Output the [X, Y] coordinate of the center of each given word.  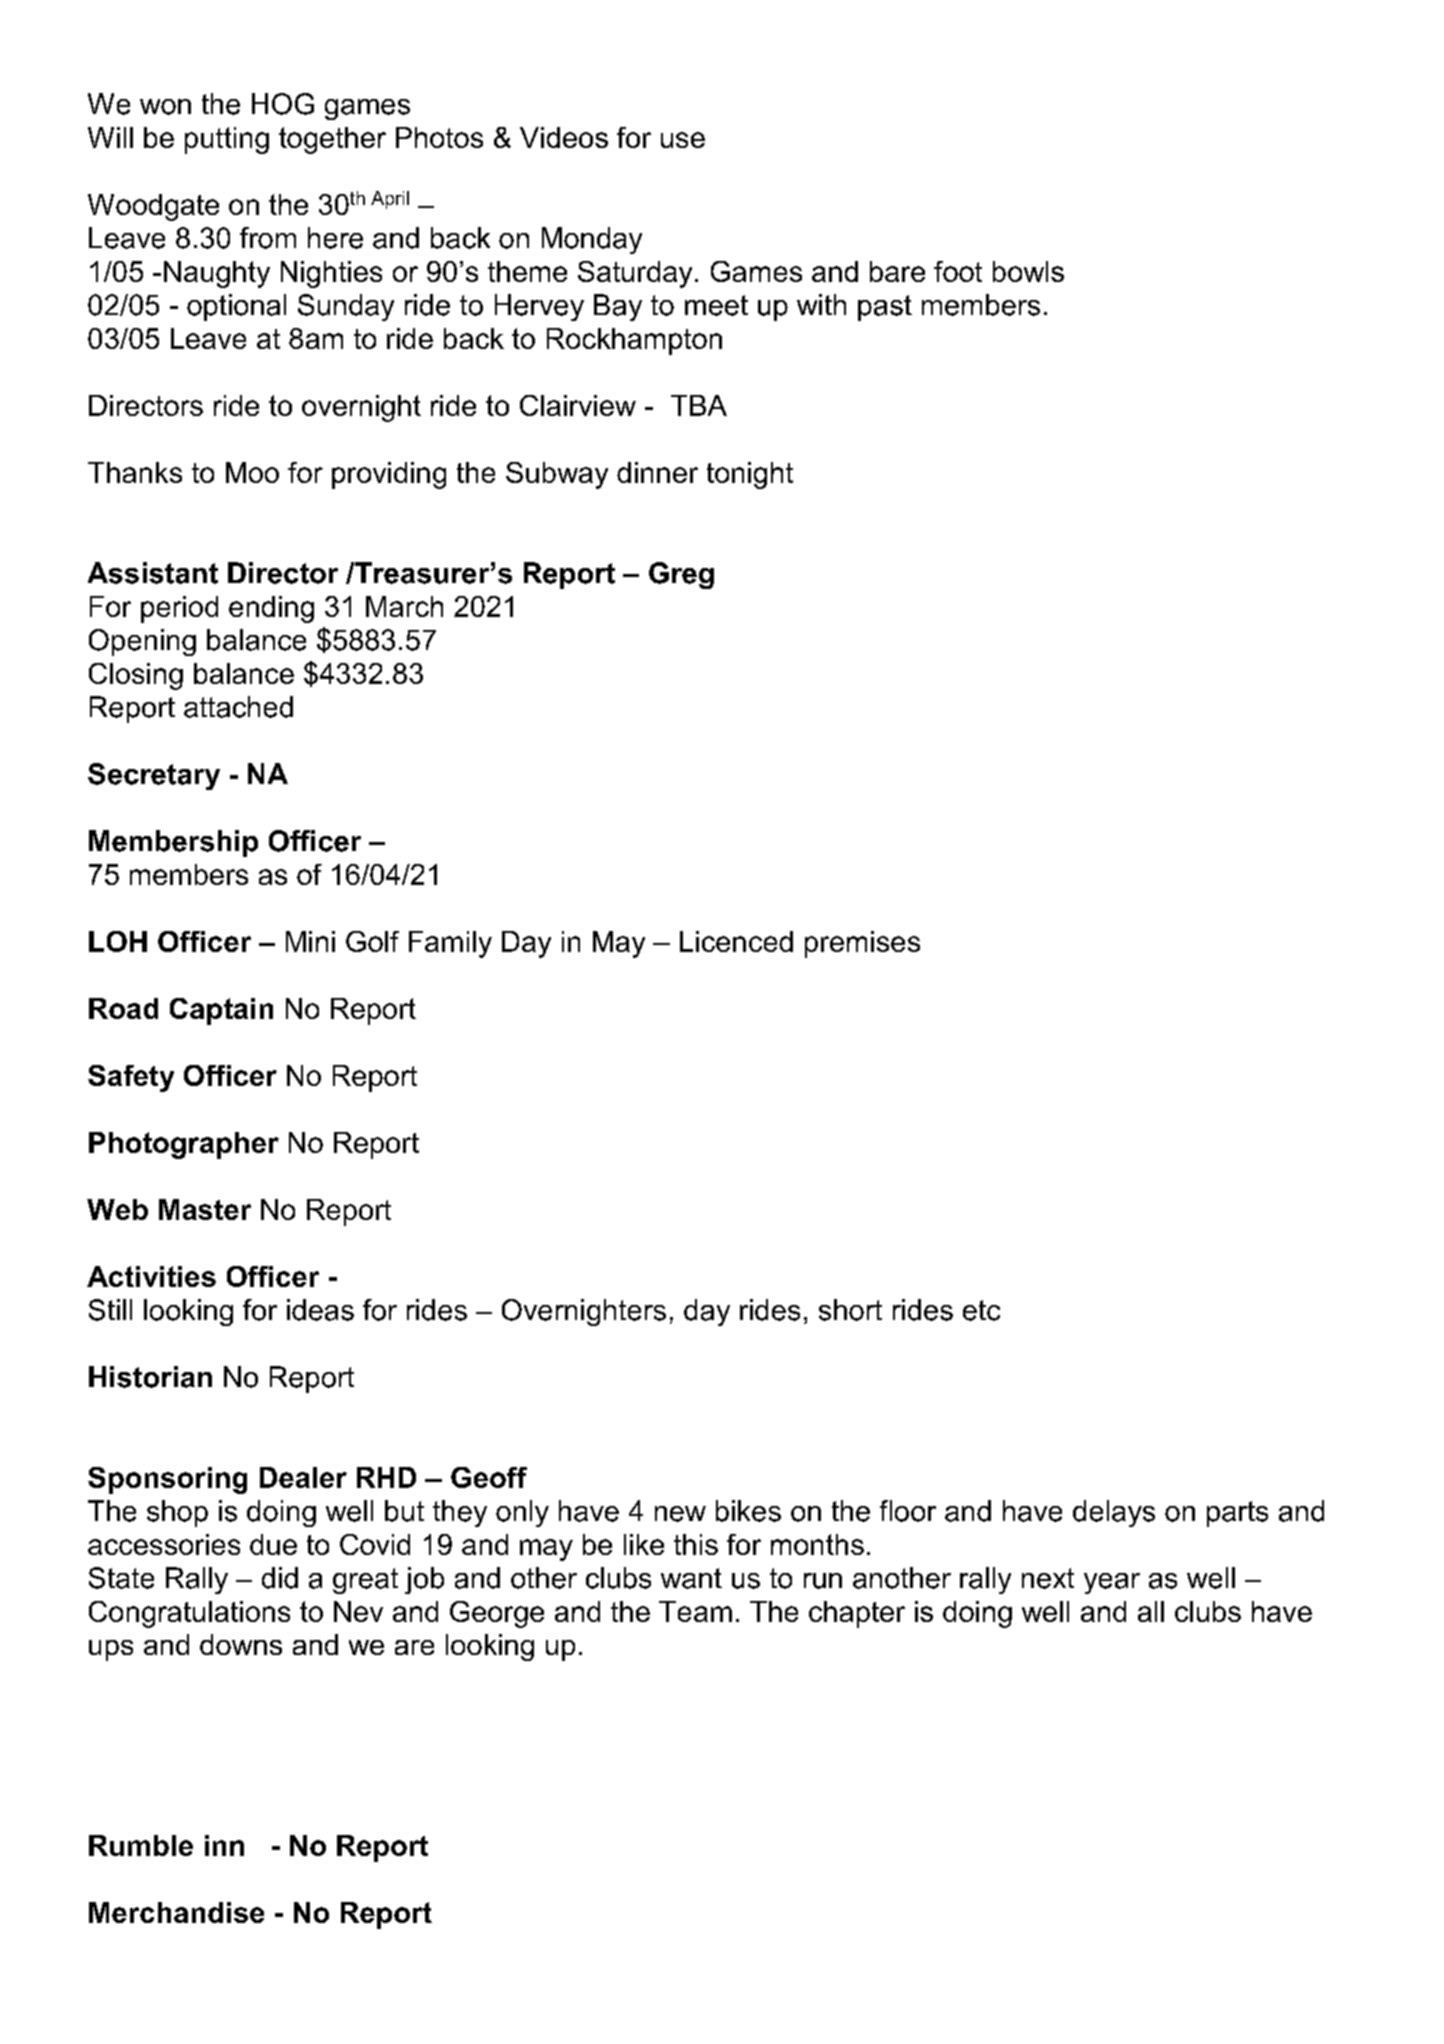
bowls [1028, 271]
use [683, 140]
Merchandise [176, 1912]
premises [862, 944]
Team [695, 1611]
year [1112, 1583]
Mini [310, 941]
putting [227, 140]
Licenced [736, 941]
